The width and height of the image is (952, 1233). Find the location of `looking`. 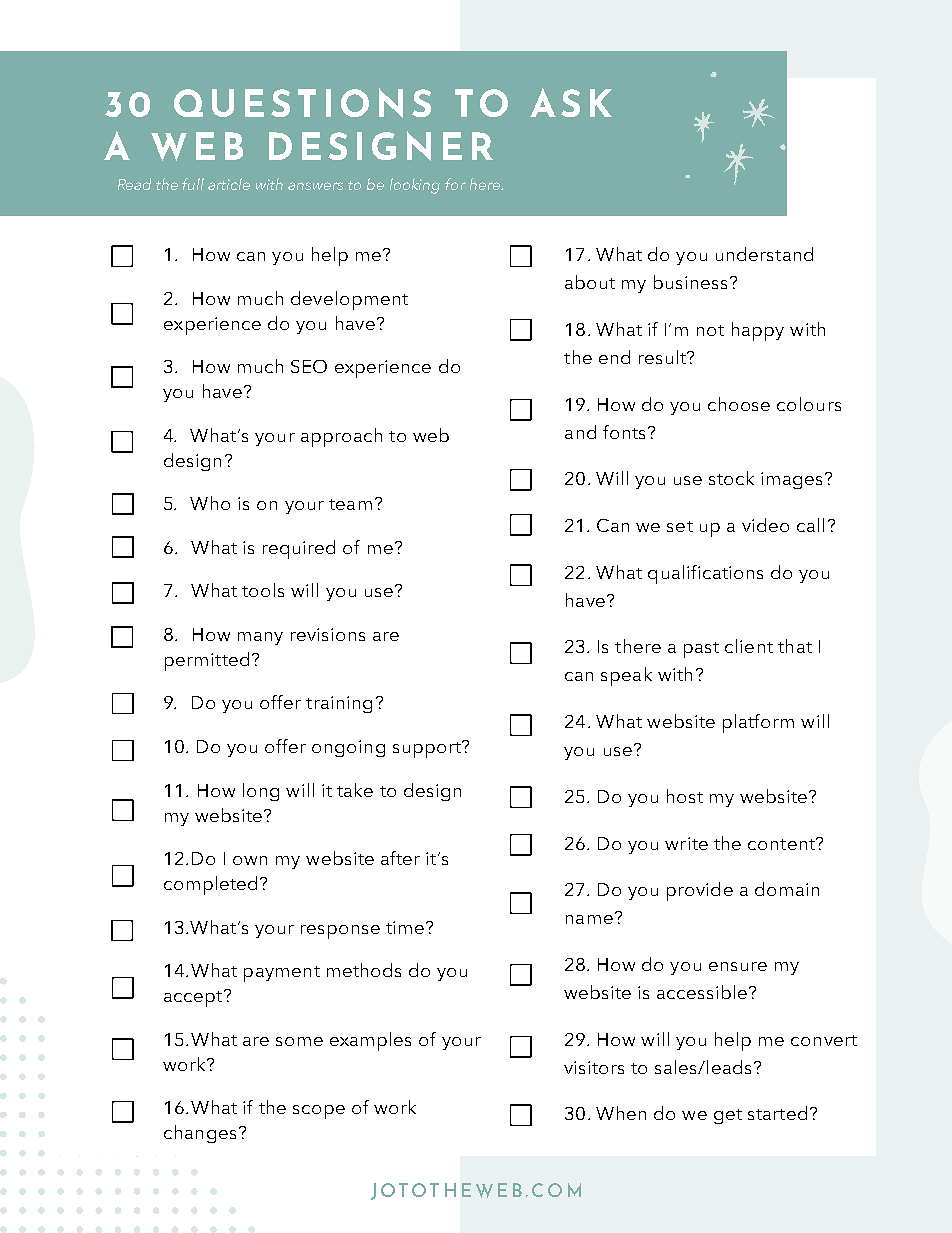

looking is located at coordinates (415, 186).
